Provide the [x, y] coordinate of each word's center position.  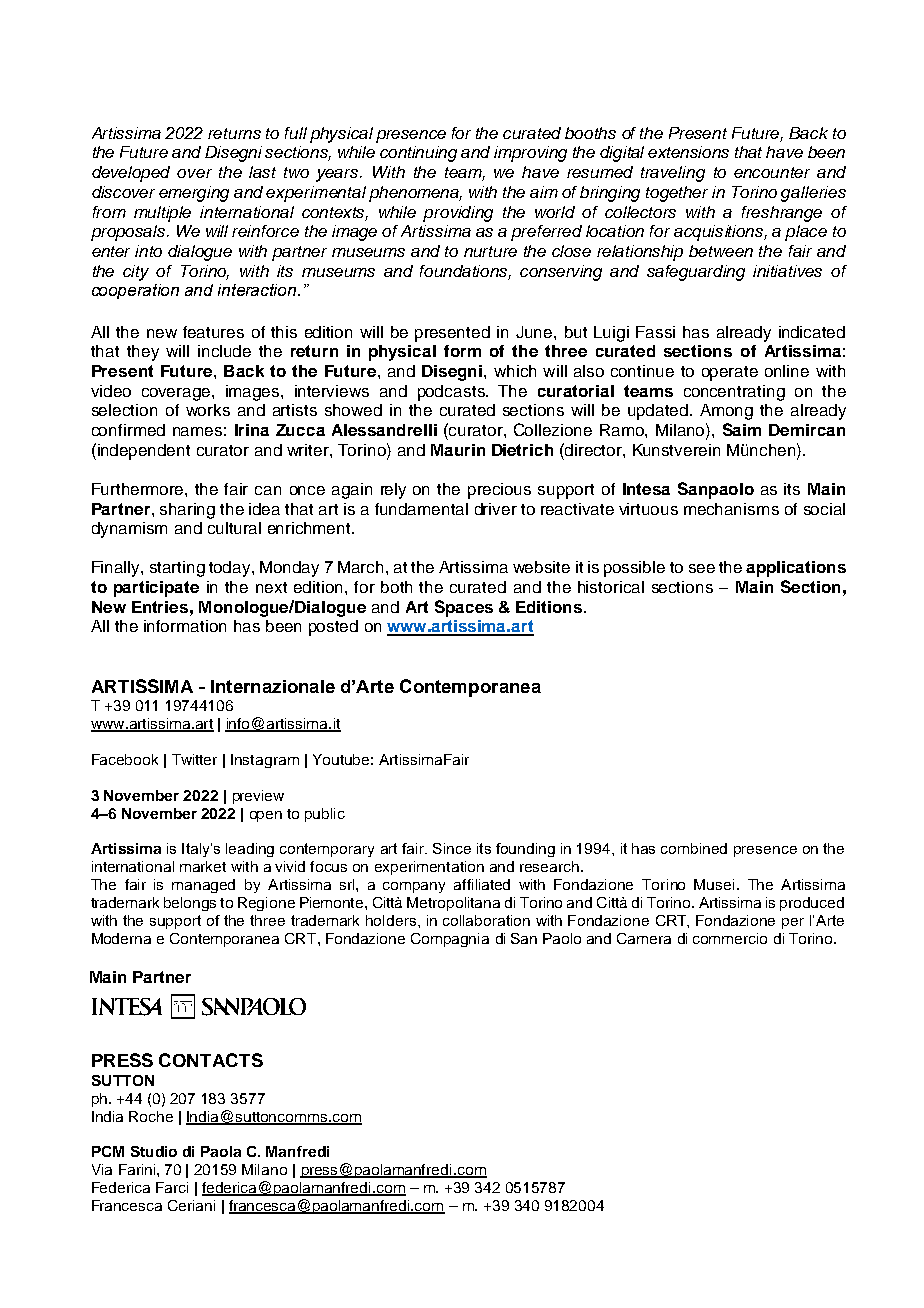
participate [156, 589]
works [208, 410]
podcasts [452, 393]
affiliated [482, 884]
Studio [154, 1151]
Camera [644, 938]
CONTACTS [211, 1060]
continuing [418, 154]
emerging [194, 194]
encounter [772, 172]
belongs [190, 904]
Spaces [464, 608]
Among [726, 412]
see [702, 568]
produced [812, 904]
